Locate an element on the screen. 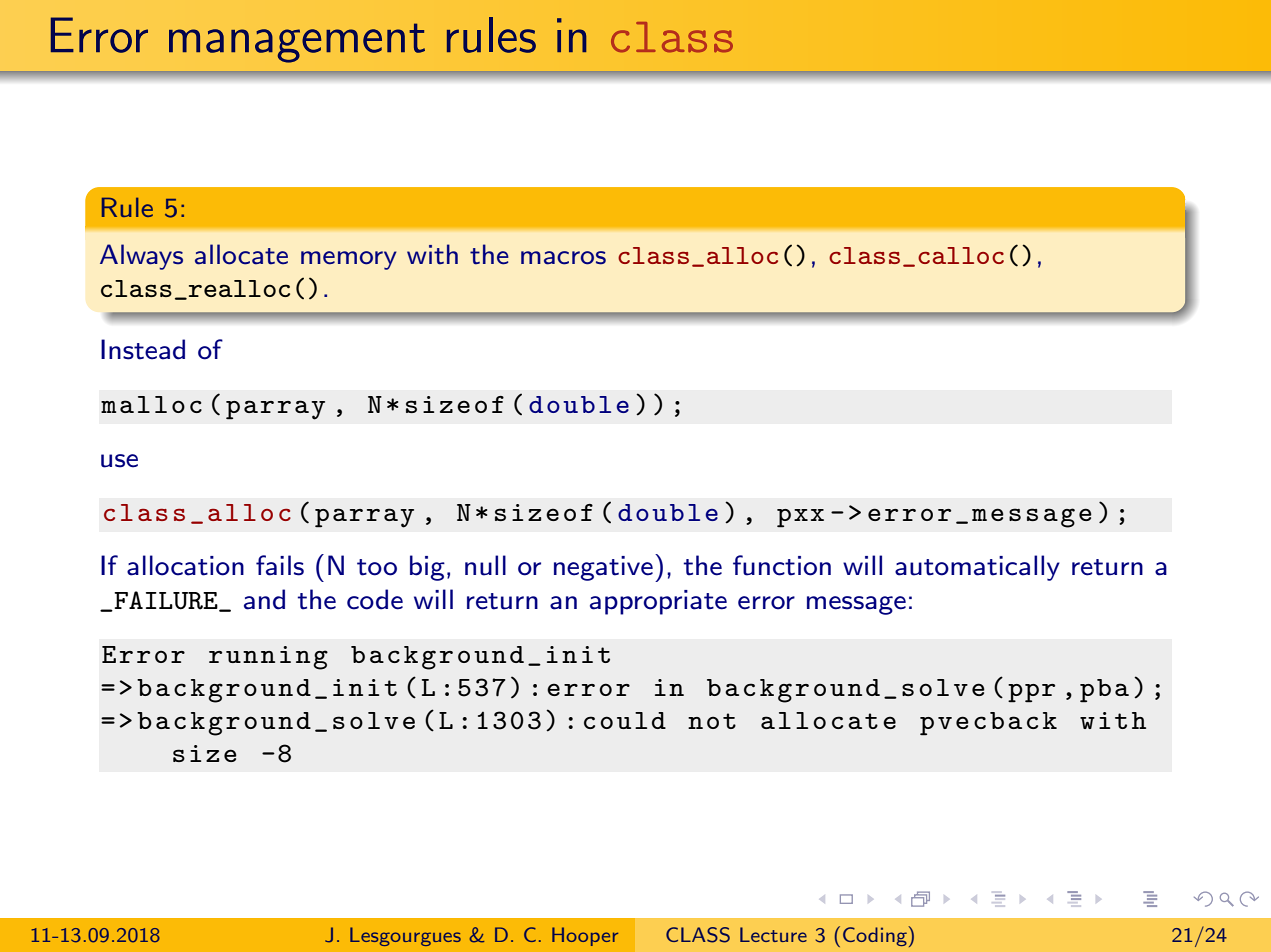 The image size is (1271, 952). macros is located at coordinates (563, 258).
